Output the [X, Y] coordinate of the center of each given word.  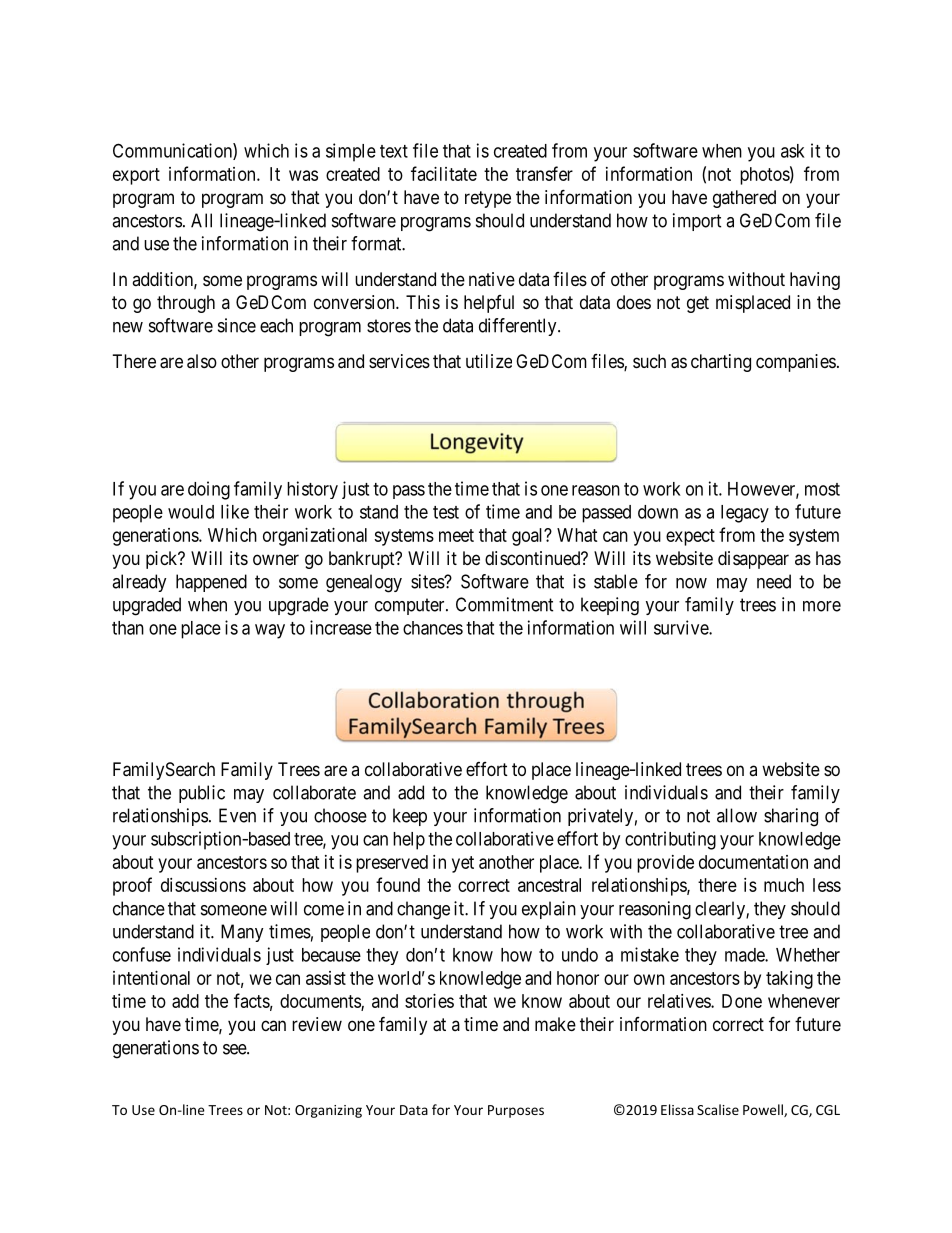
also [202, 361]
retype [488, 199]
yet [463, 864]
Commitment [504, 604]
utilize [489, 361]
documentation [753, 862]
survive [682, 627]
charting [721, 363]
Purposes [516, 1111]
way [270, 631]
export [136, 176]
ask [793, 151]
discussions [203, 885]
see [235, 1049]
